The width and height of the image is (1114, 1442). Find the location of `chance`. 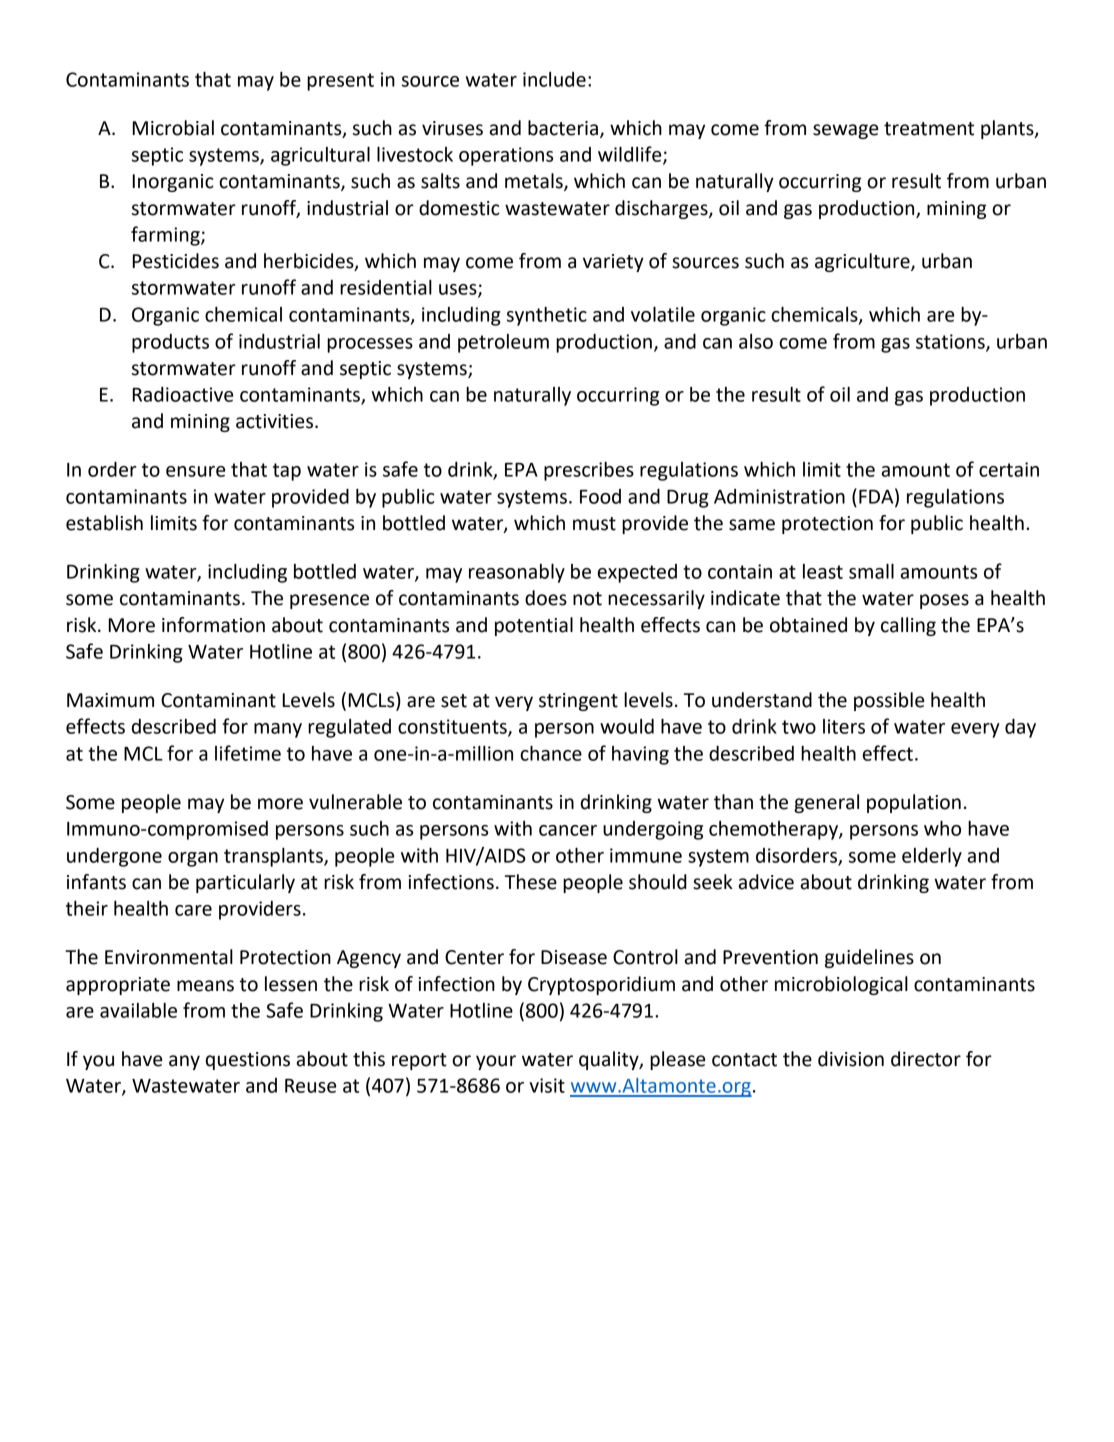

chance is located at coordinates (551, 753).
